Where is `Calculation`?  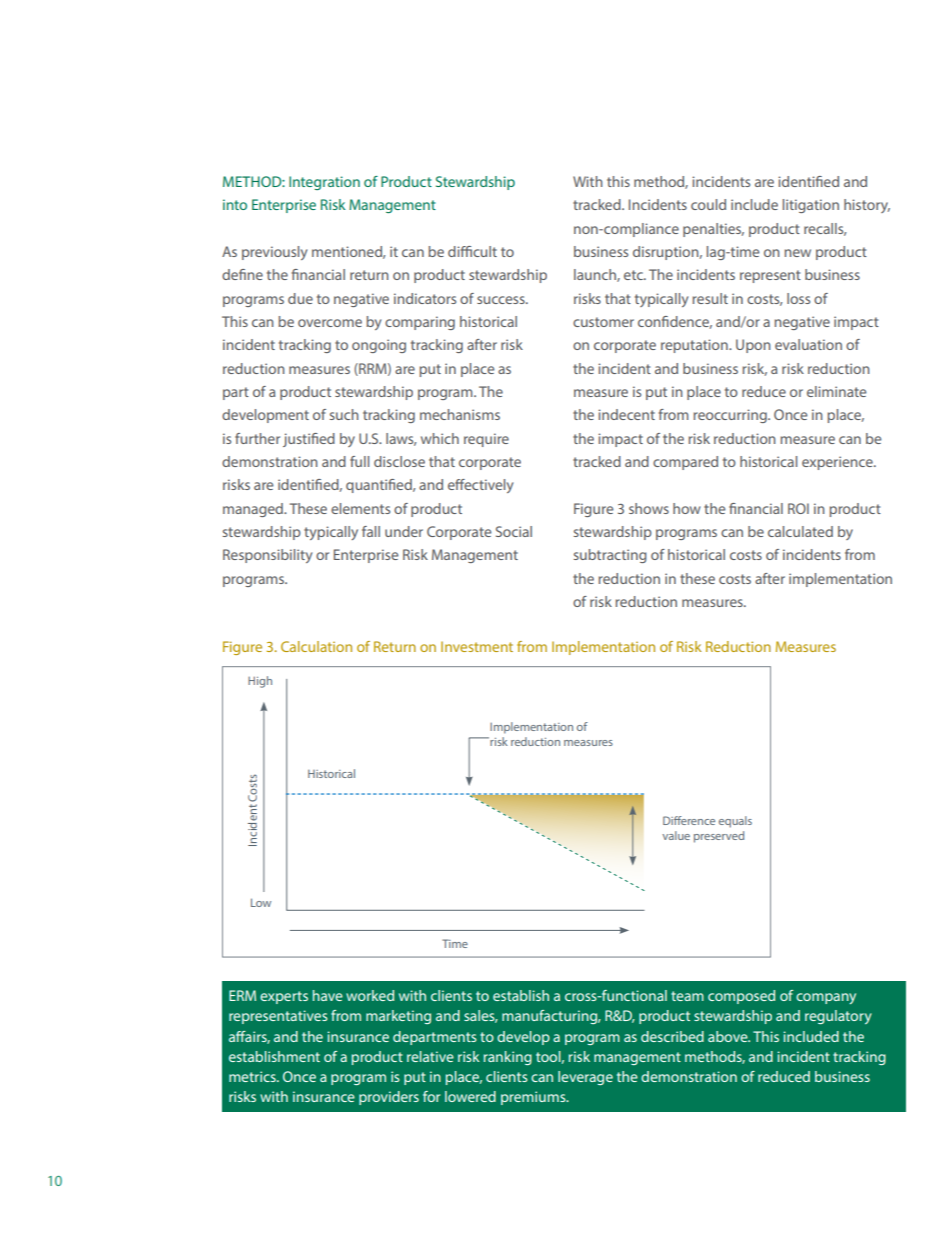 Calculation is located at coordinates (316, 646).
